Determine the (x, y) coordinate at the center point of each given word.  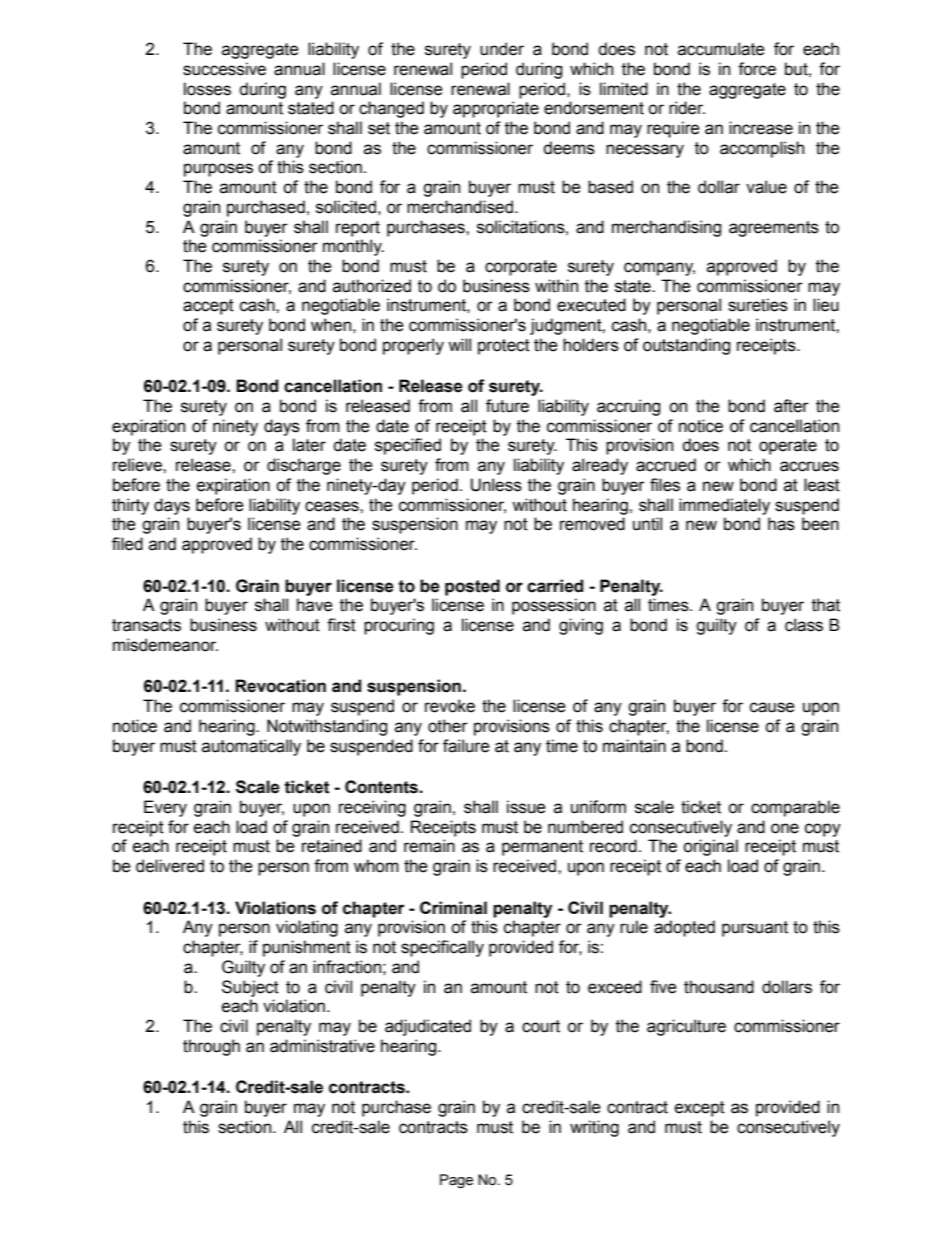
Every (165, 808)
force (757, 69)
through (211, 1047)
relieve (138, 465)
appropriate (496, 109)
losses (207, 89)
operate (788, 447)
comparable (795, 808)
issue (526, 807)
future (507, 406)
